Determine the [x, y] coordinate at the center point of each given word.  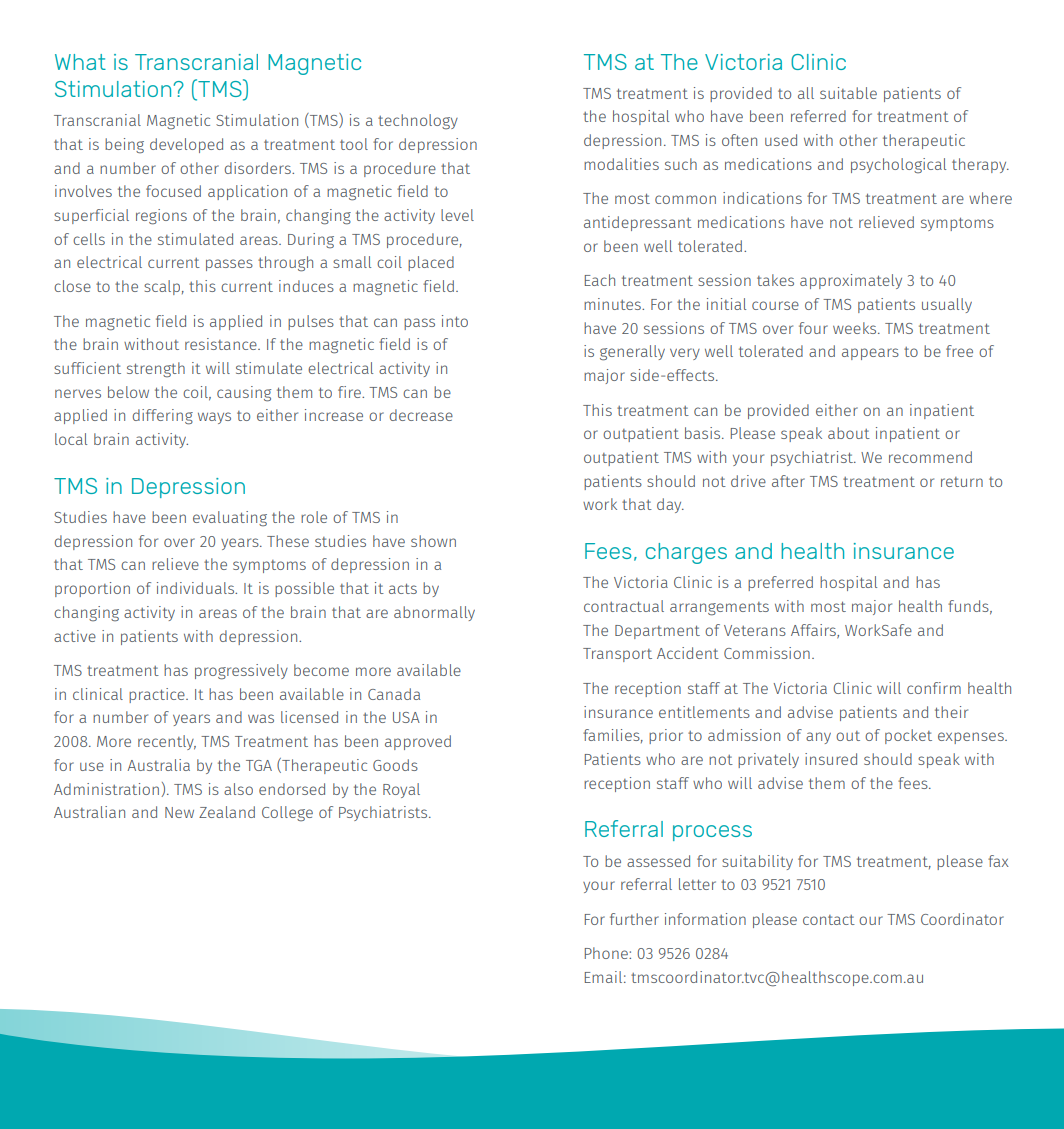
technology [418, 121]
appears [870, 354]
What [80, 62]
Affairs [814, 631]
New [179, 812]
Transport [617, 655]
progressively [241, 672]
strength [156, 369]
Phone [607, 953]
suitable [848, 93]
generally [632, 353]
